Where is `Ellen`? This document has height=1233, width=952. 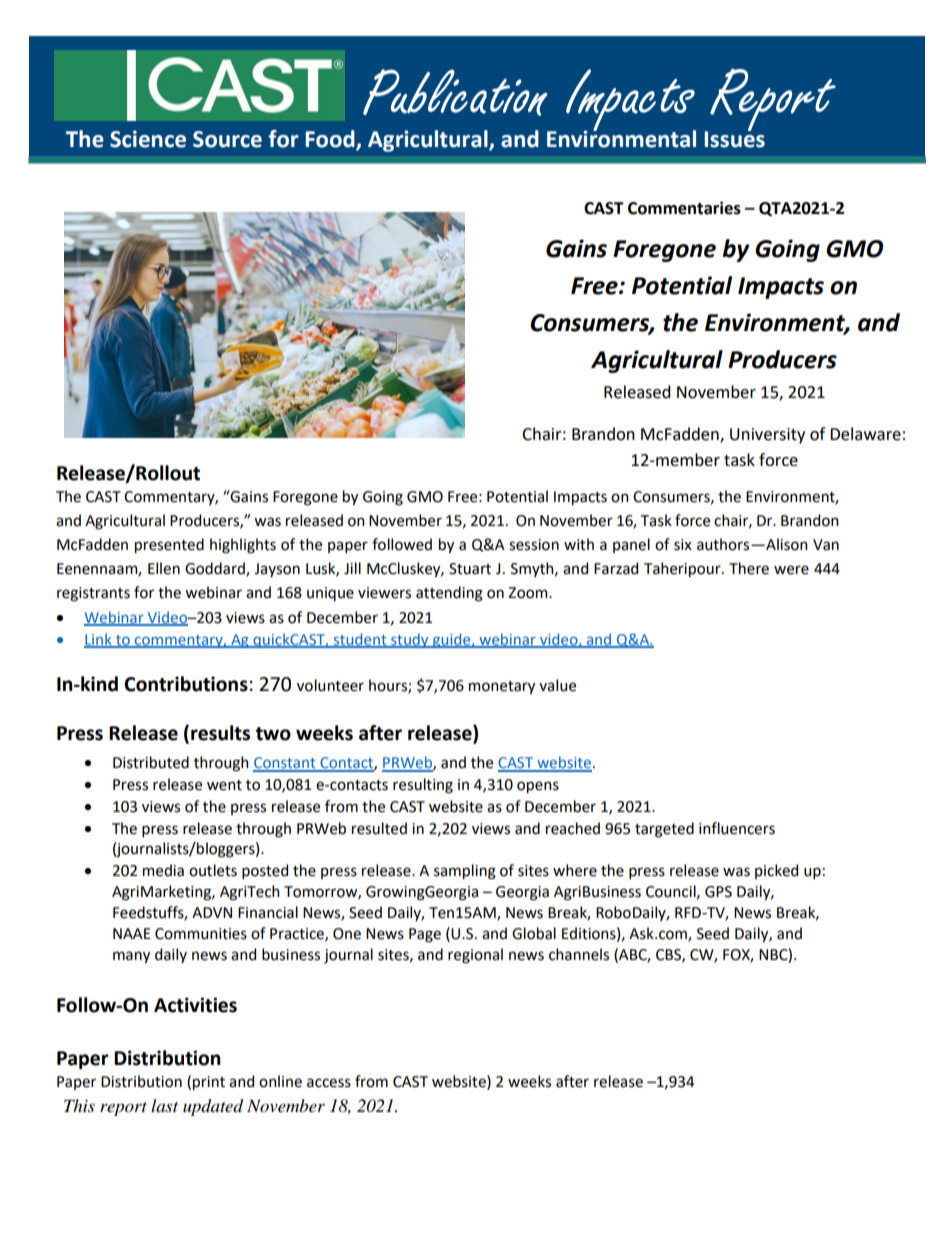 Ellen is located at coordinates (164, 568).
